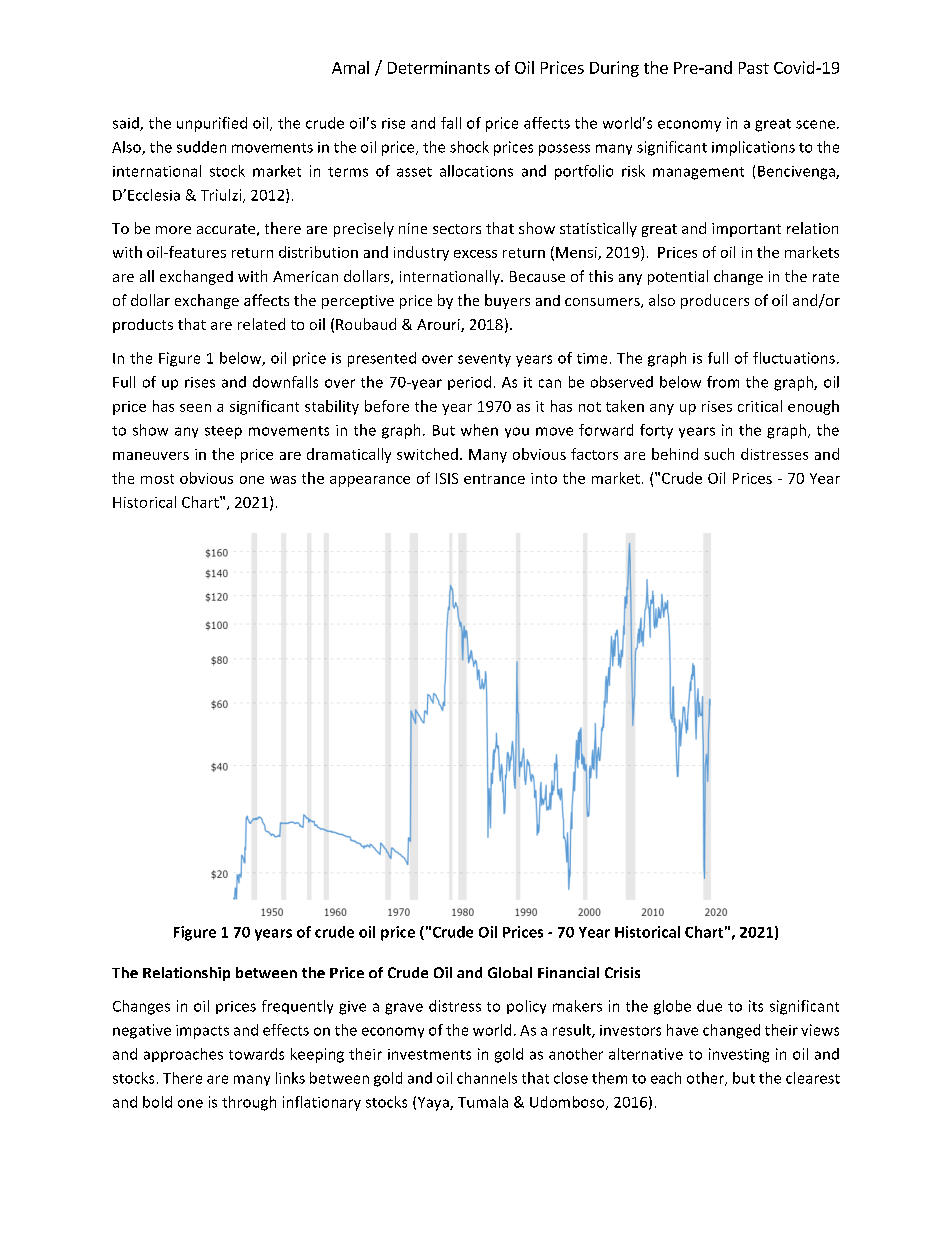 The width and height of the document is (952, 1233). Describe the element at coordinates (544, 478) in the document. I see `into` at that location.
